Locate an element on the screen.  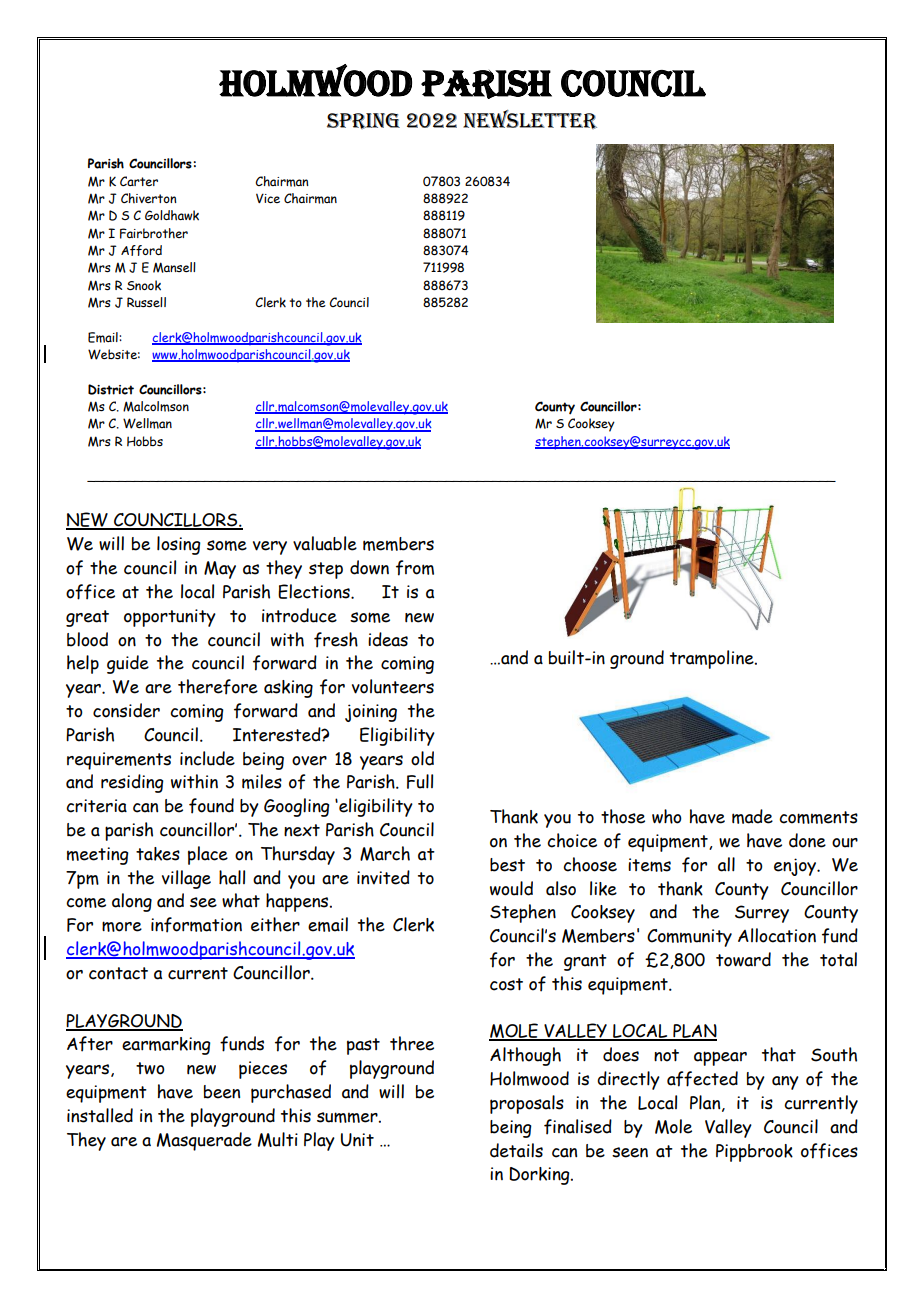
found is located at coordinates (211, 806).
